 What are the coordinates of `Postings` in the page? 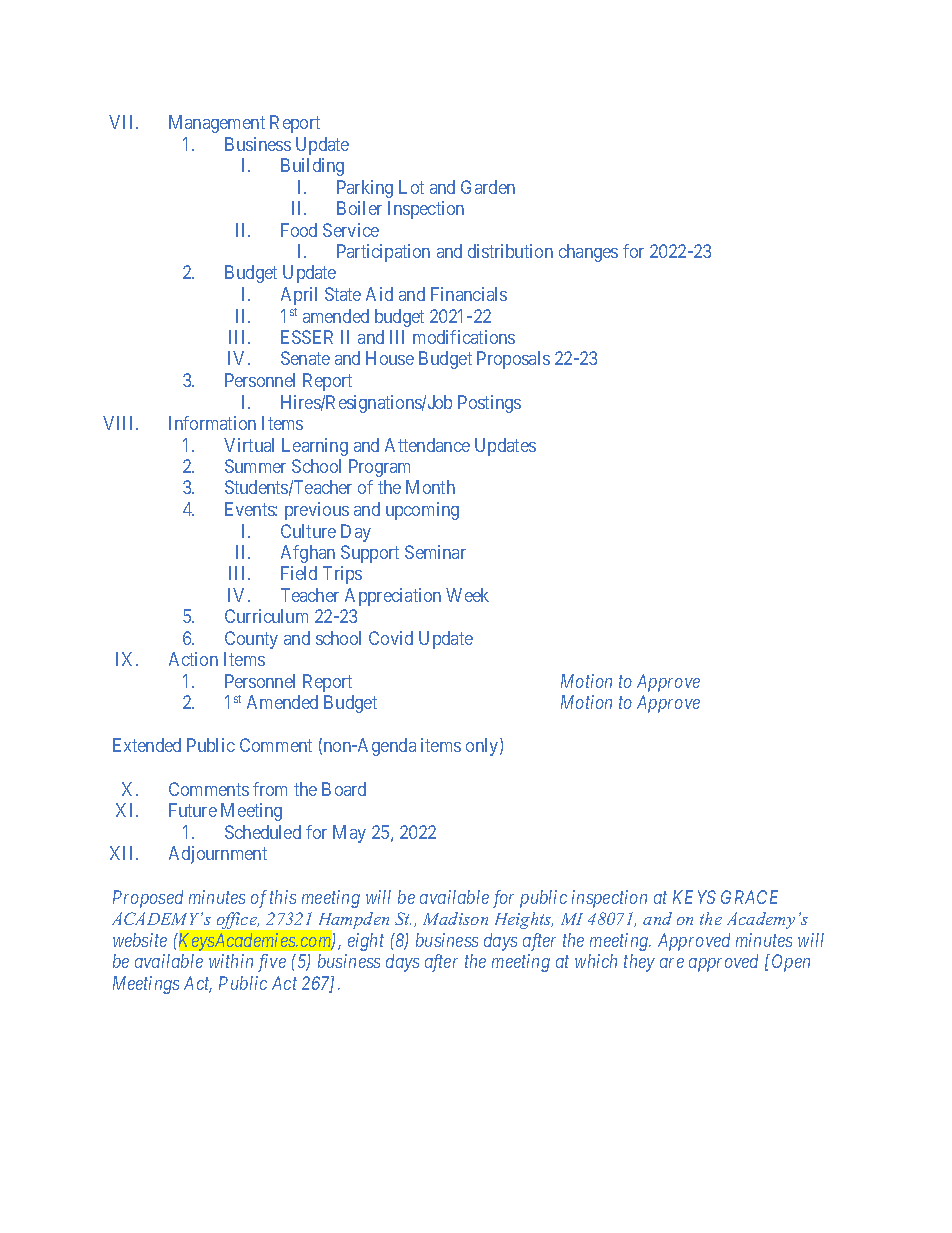 It's located at (489, 404).
